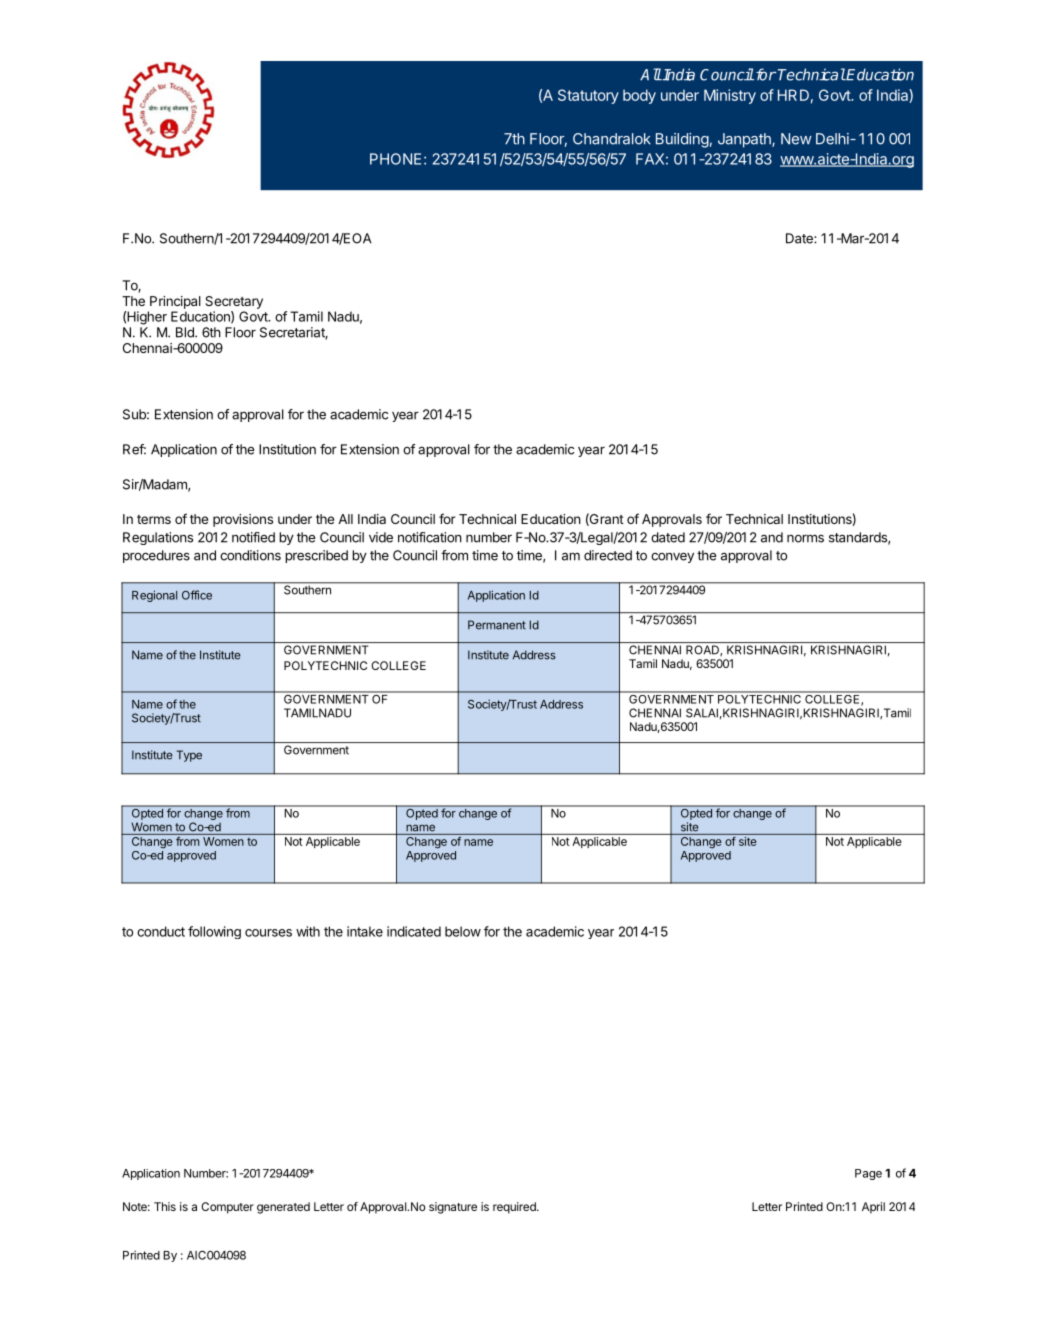  What do you see at coordinates (805, 538) in the screenshot?
I see `norms` at bounding box center [805, 538].
